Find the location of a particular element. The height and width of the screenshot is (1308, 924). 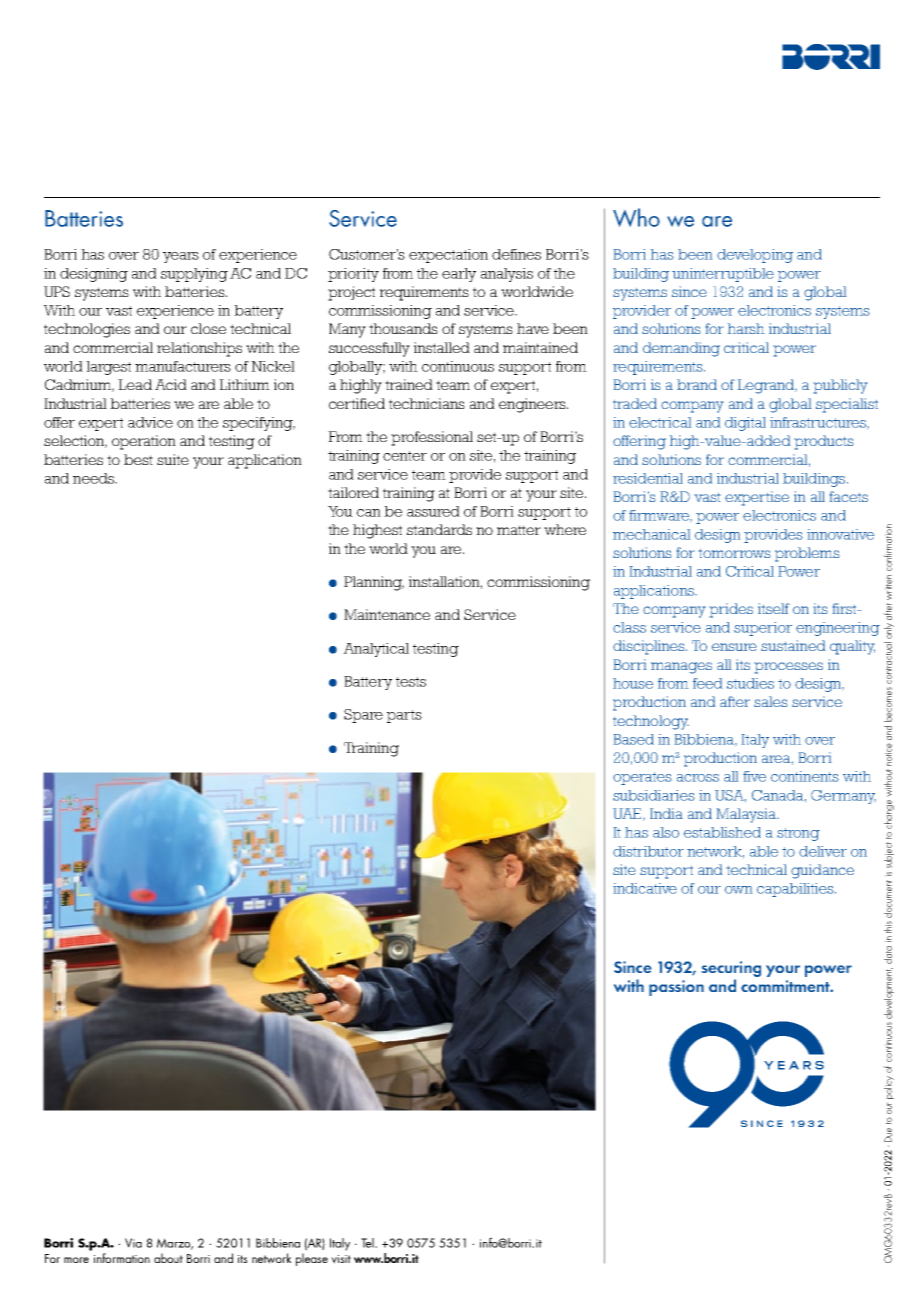

facets is located at coordinates (849, 496).
